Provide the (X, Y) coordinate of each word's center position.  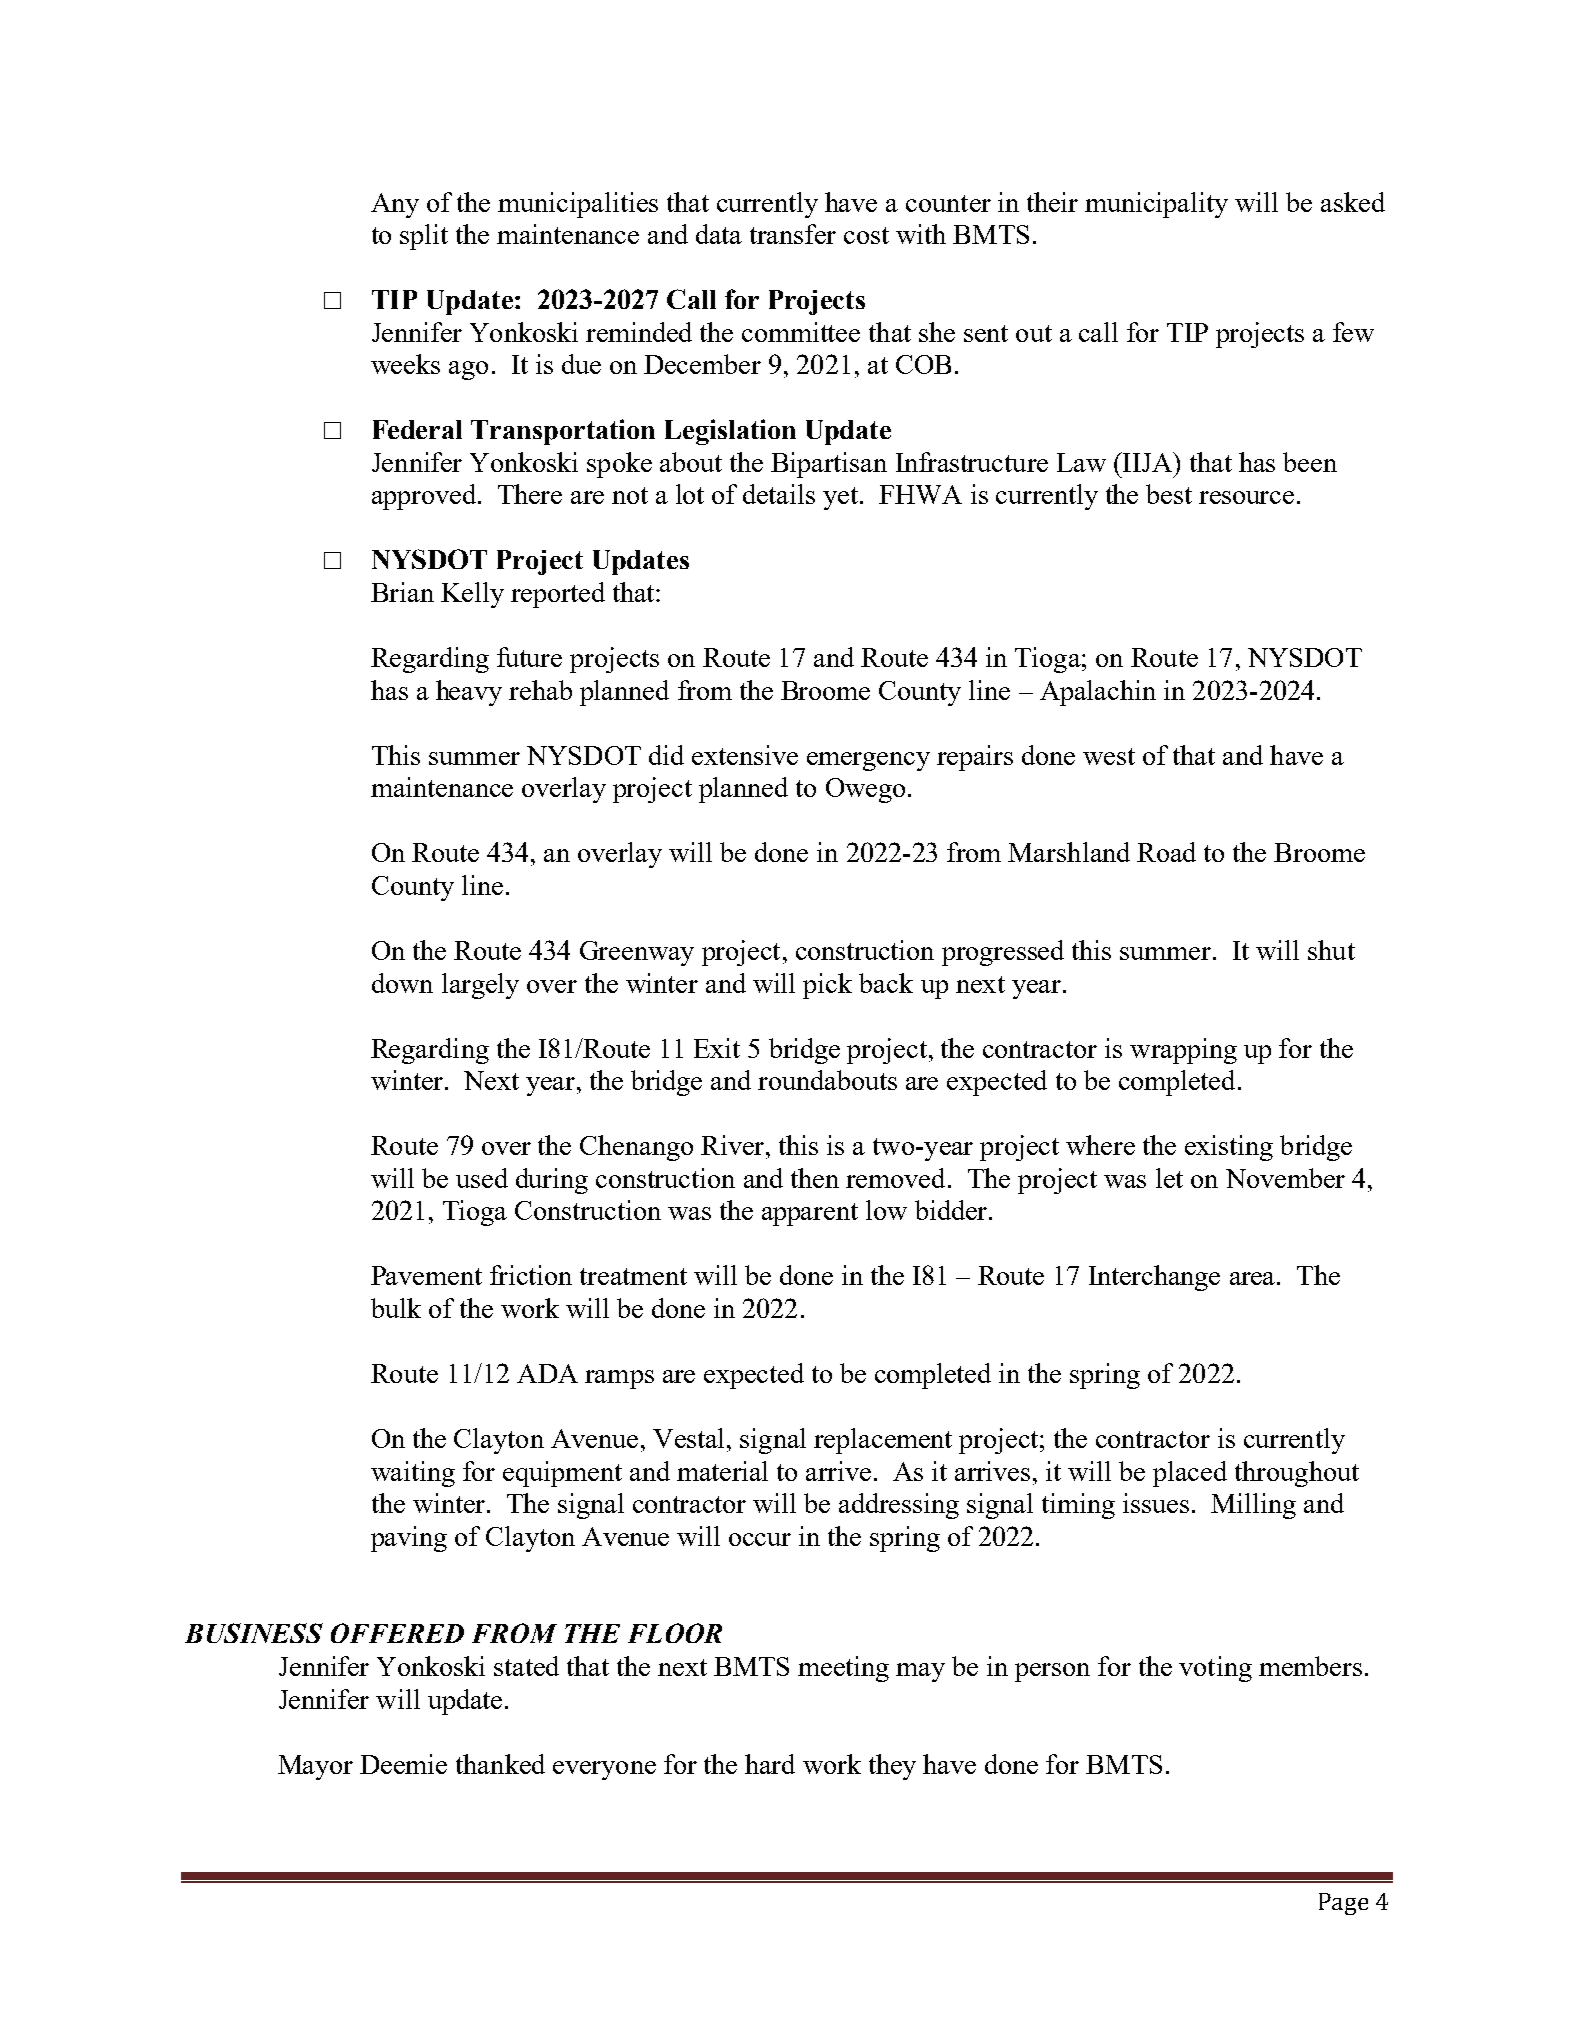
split (424, 237)
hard (770, 1764)
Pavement (426, 1275)
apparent (810, 1214)
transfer (793, 234)
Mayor (315, 1767)
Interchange (1154, 1278)
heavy (469, 693)
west (1109, 756)
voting (1215, 1669)
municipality (1156, 205)
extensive (745, 755)
